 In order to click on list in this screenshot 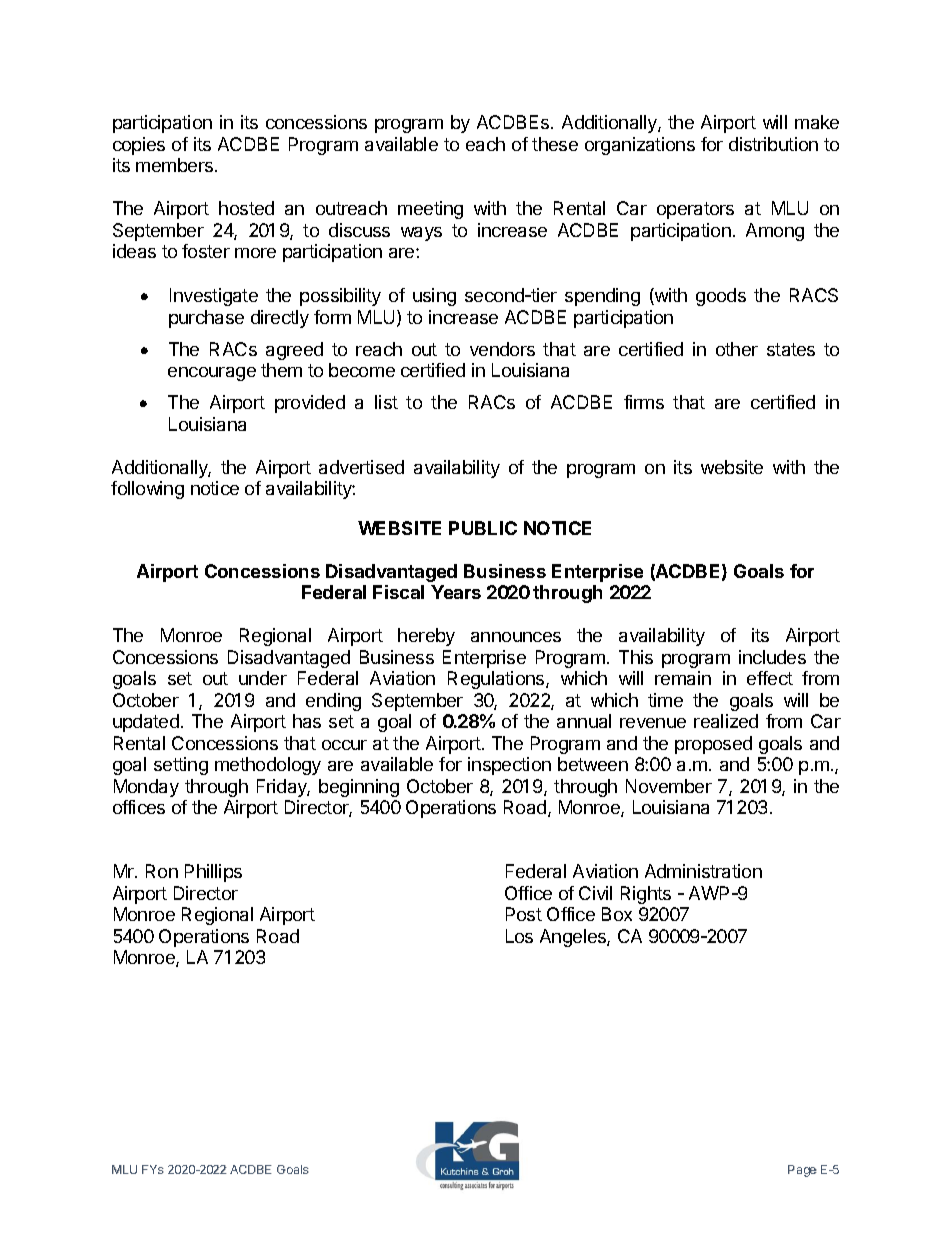, I will do `click(386, 402)`.
